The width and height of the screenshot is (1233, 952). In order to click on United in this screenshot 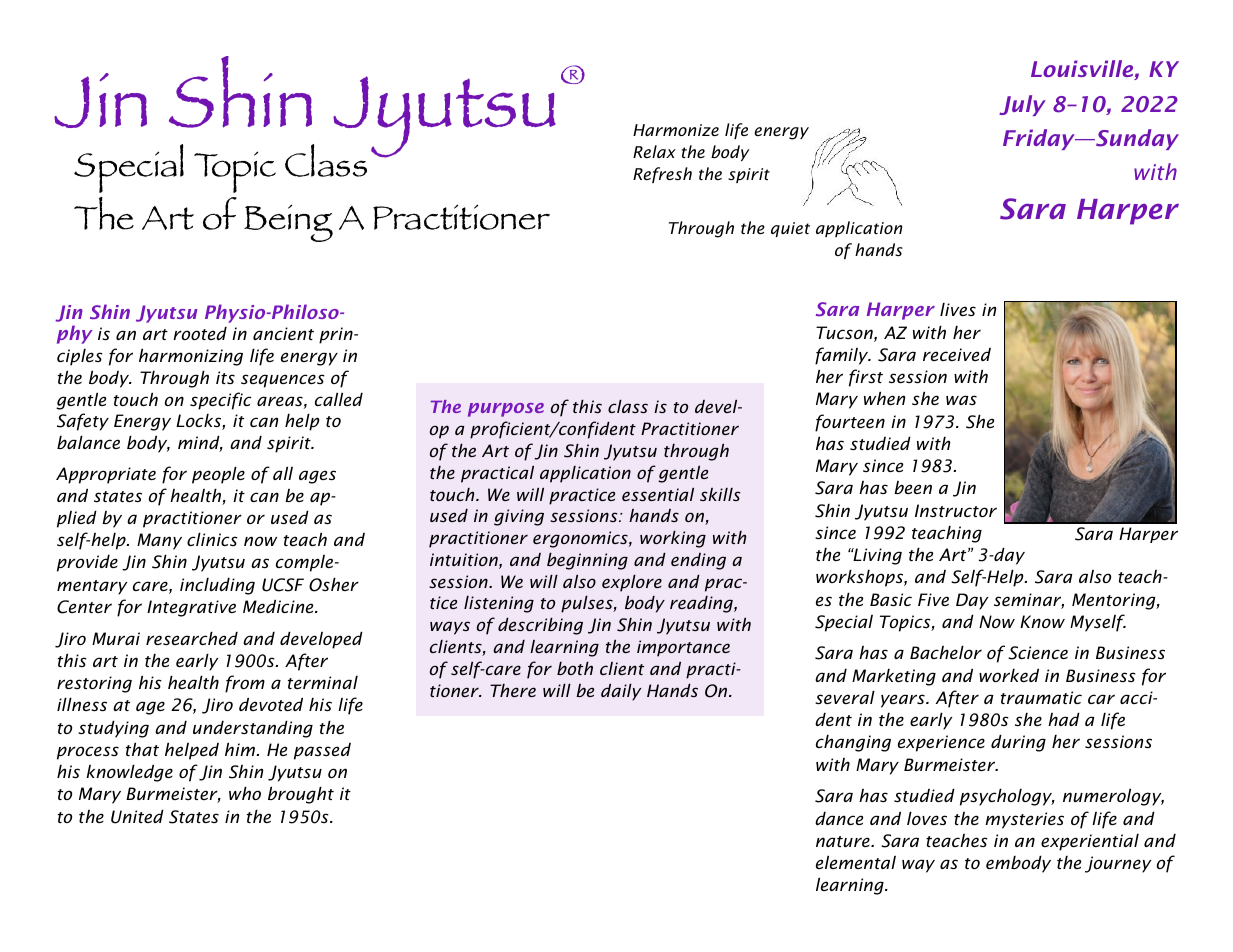, I will do `click(137, 817)`.
